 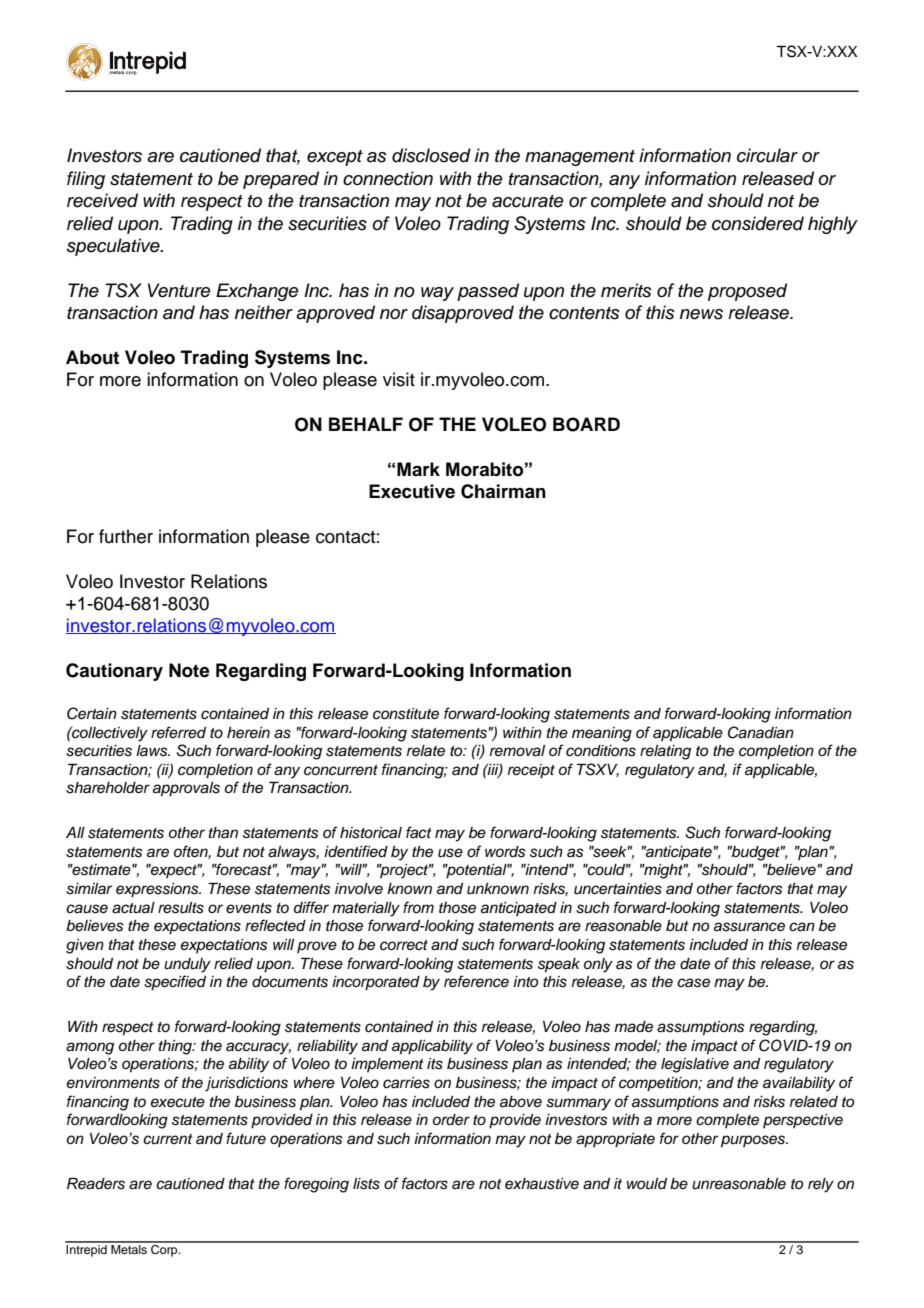 What do you see at coordinates (246, 1138) in the screenshot?
I see `future` at bounding box center [246, 1138].
